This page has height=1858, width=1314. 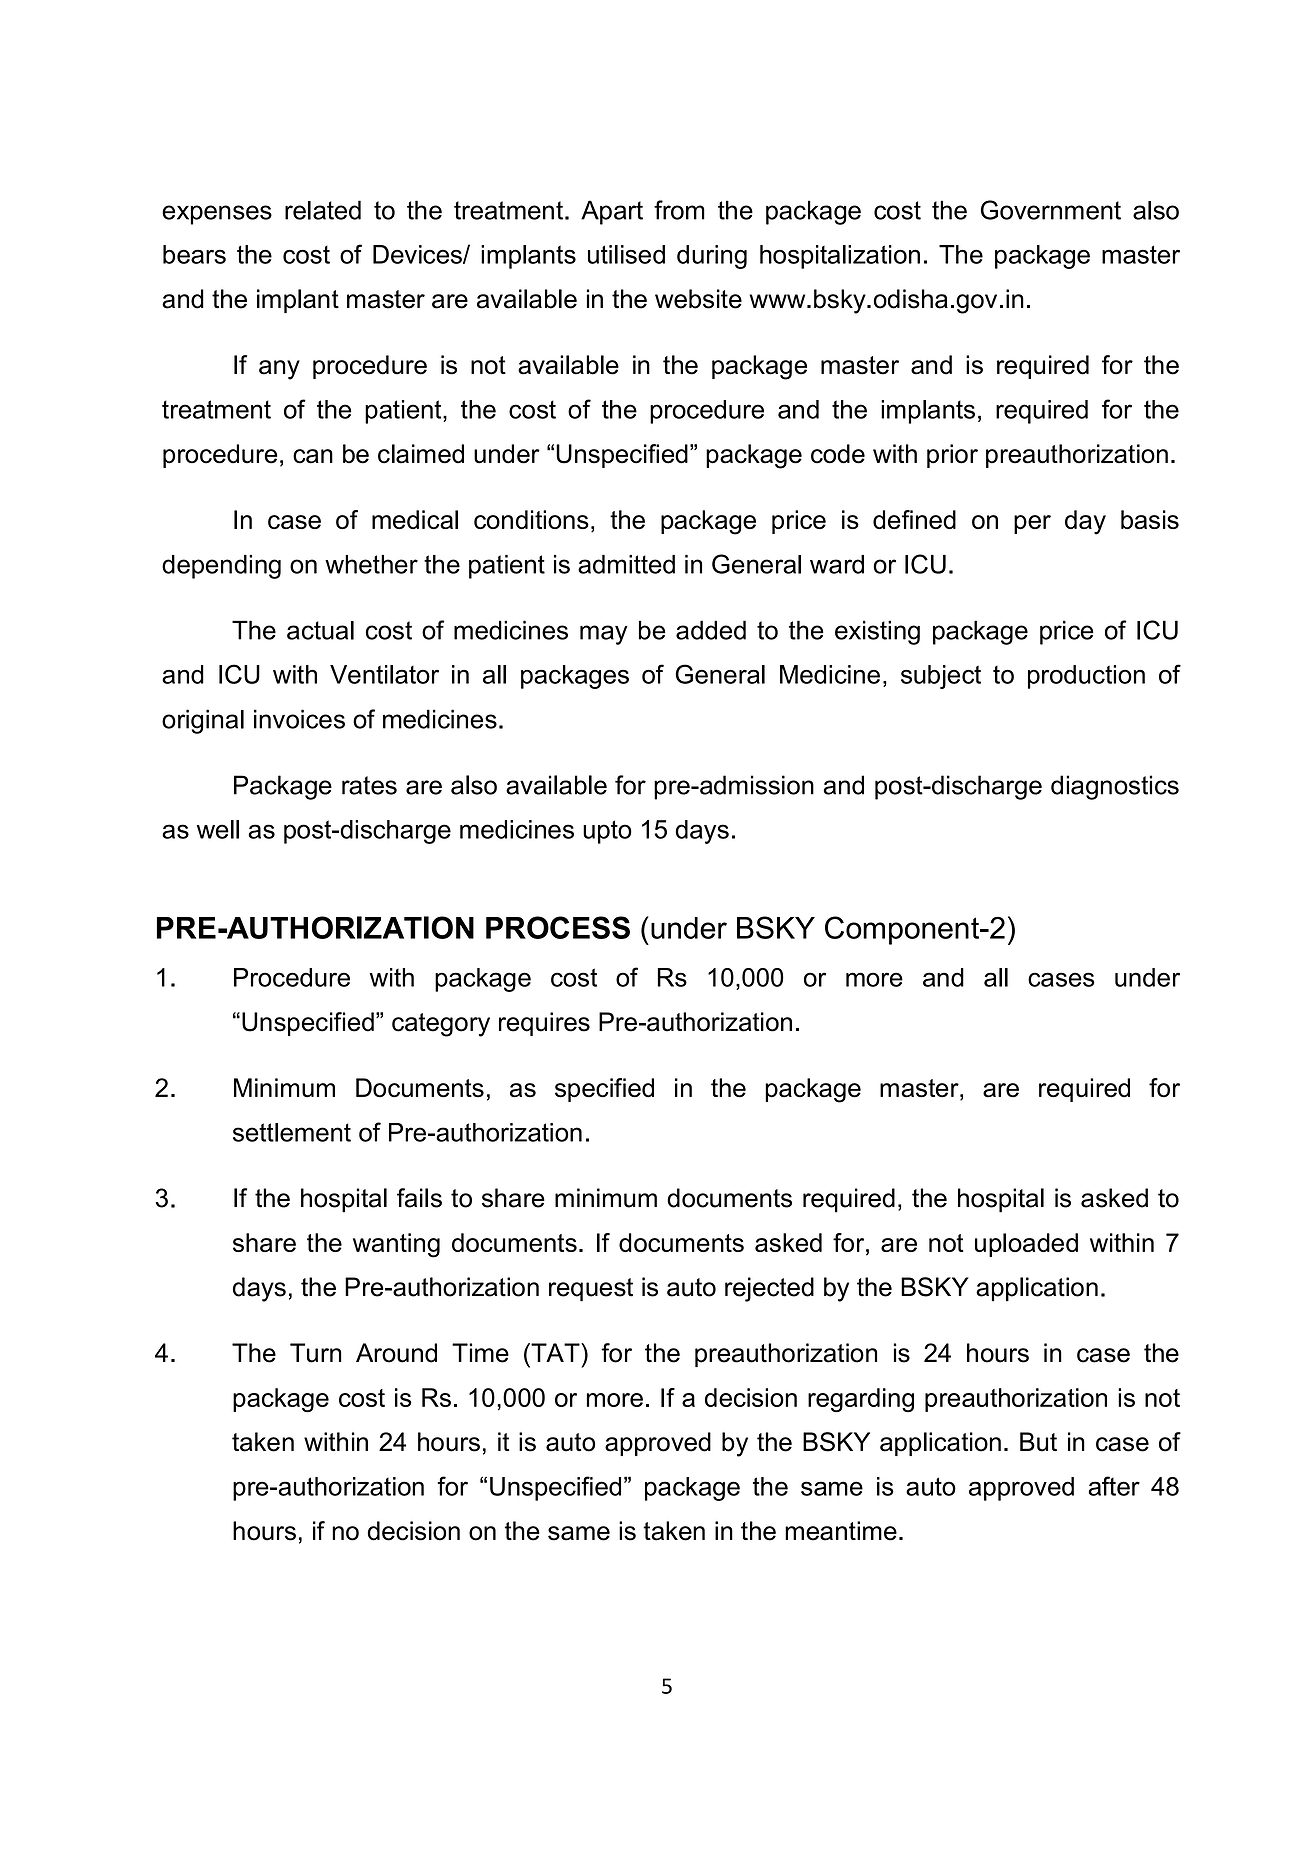 I want to click on Turn, so click(x=316, y=1353).
